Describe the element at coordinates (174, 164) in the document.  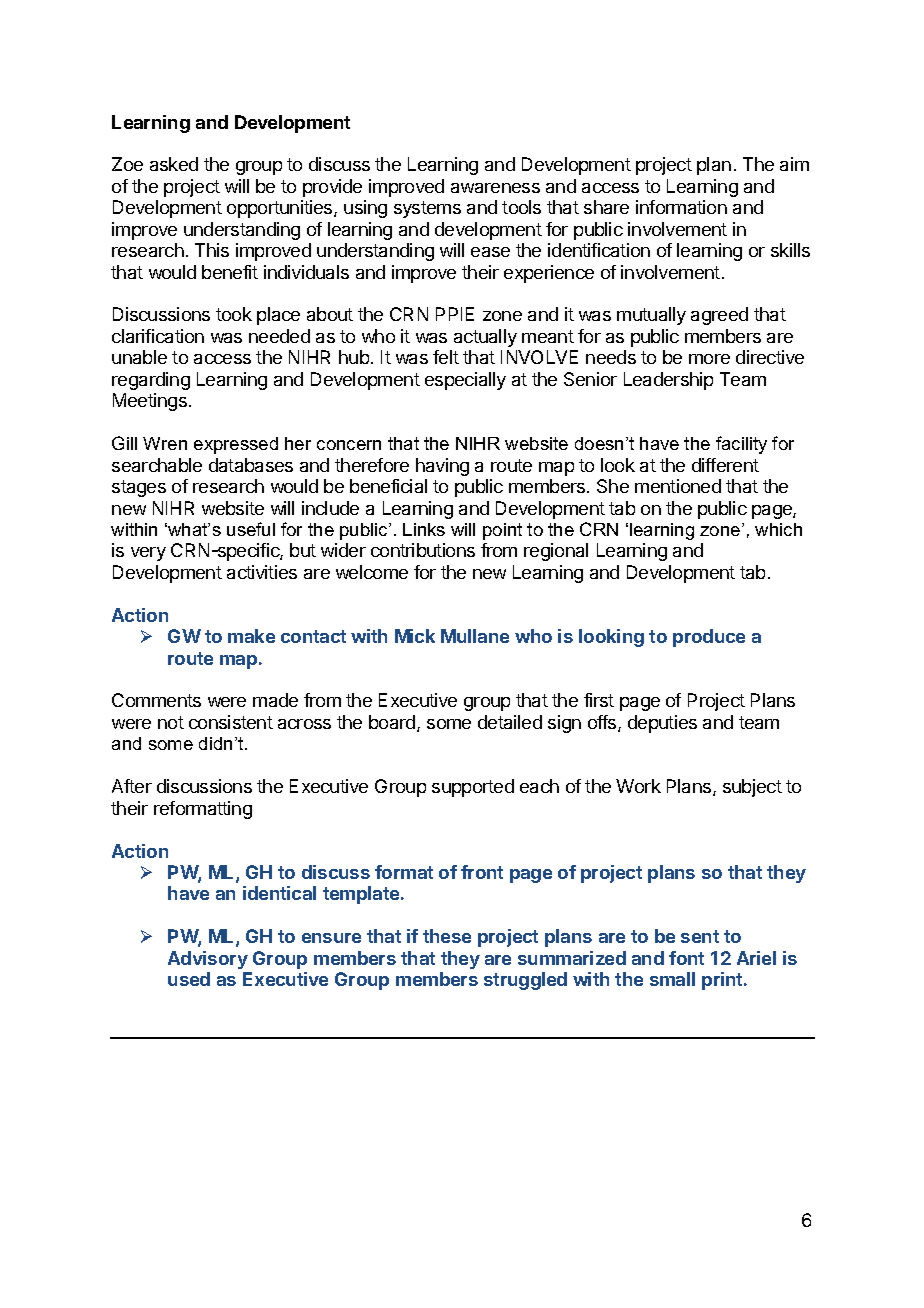
I see `asked` at that location.
